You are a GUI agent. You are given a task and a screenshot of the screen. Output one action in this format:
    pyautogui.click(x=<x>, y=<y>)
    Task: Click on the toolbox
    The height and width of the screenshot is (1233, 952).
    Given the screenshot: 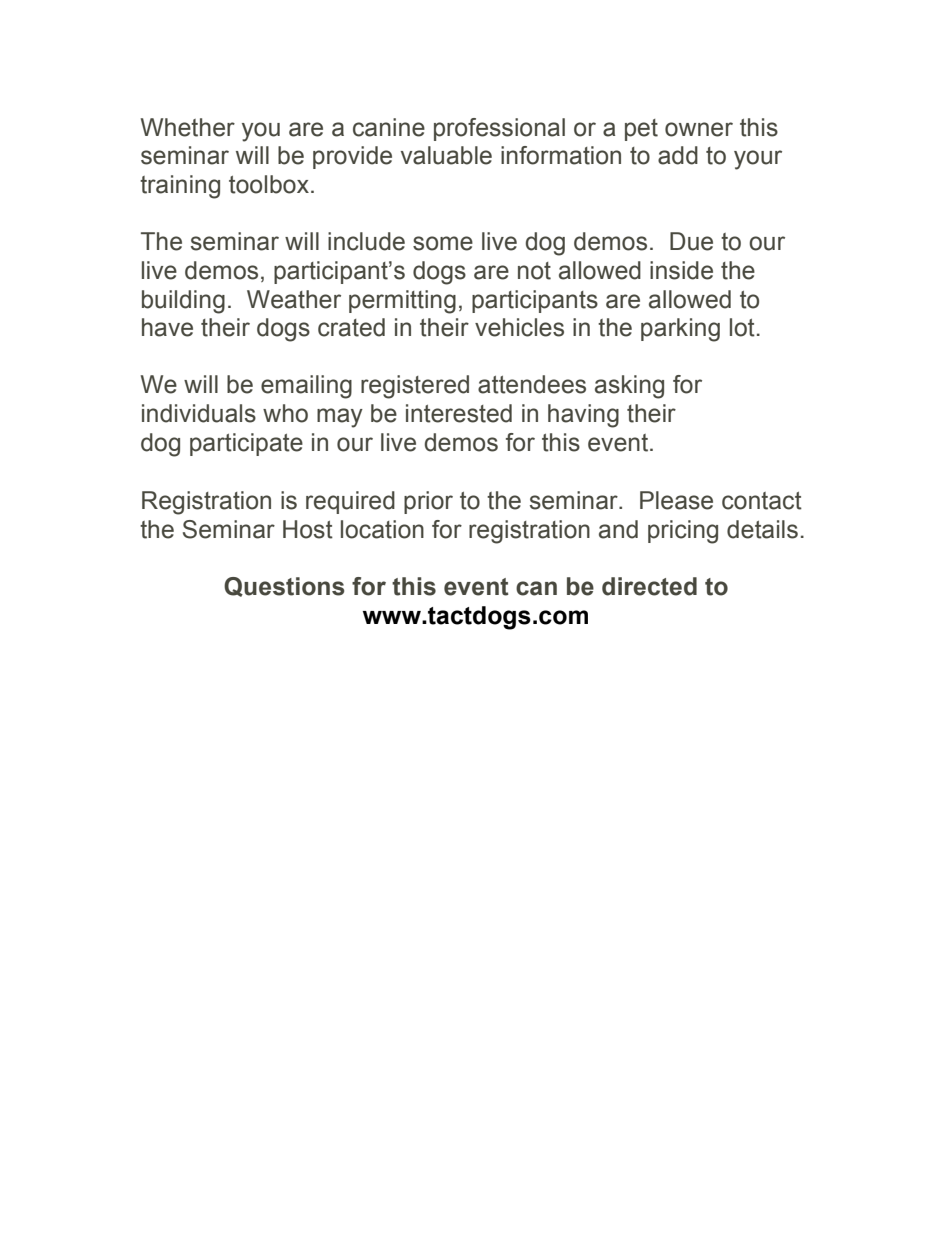 What is the action you would take?
    pyautogui.click(x=269, y=184)
